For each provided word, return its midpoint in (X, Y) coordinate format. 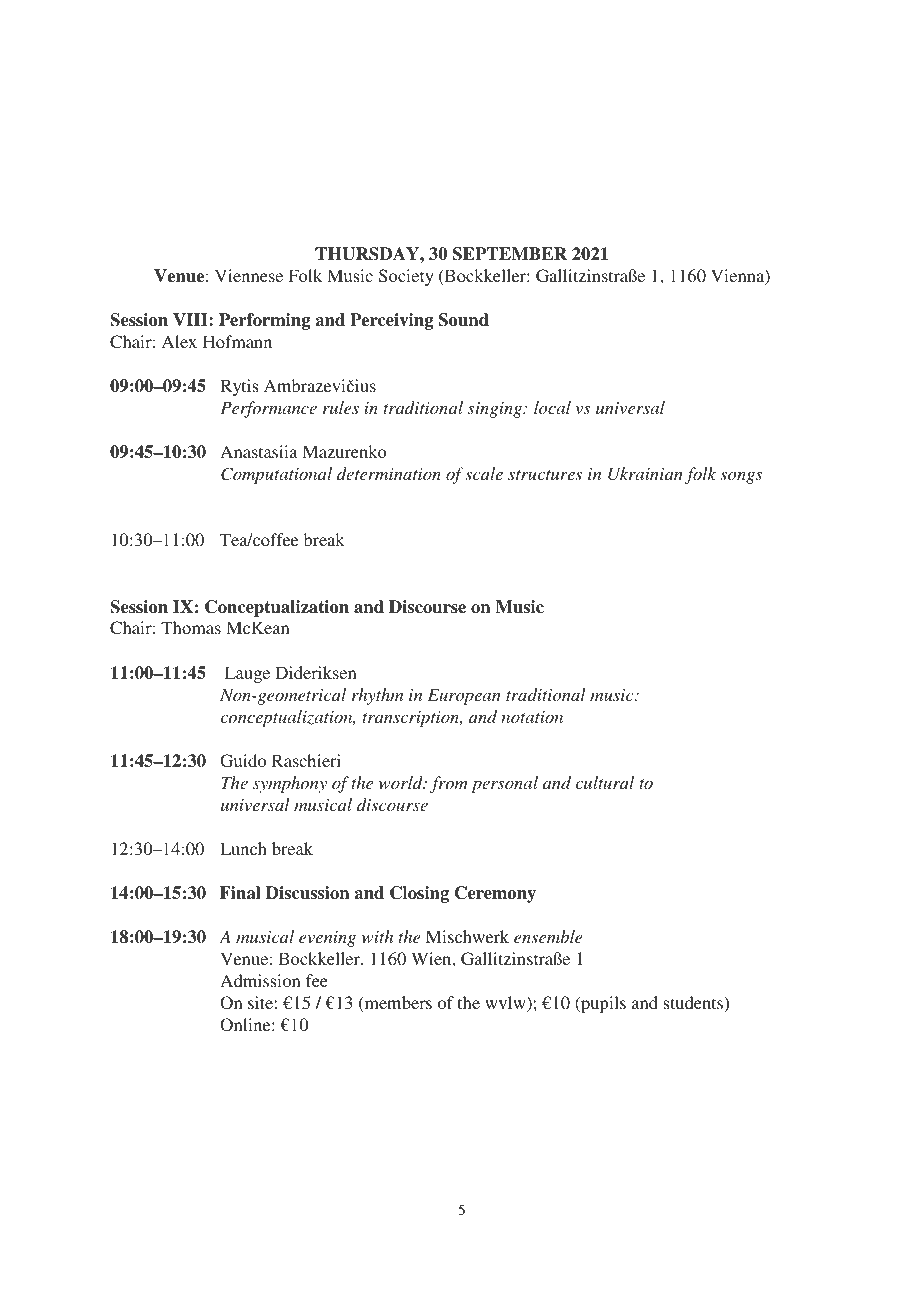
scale (484, 473)
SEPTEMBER (510, 254)
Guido (243, 761)
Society (406, 277)
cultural (605, 782)
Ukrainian (645, 474)
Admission (260, 980)
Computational (276, 475)
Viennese (249, 275)
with (377, 936)
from (449, 784)
